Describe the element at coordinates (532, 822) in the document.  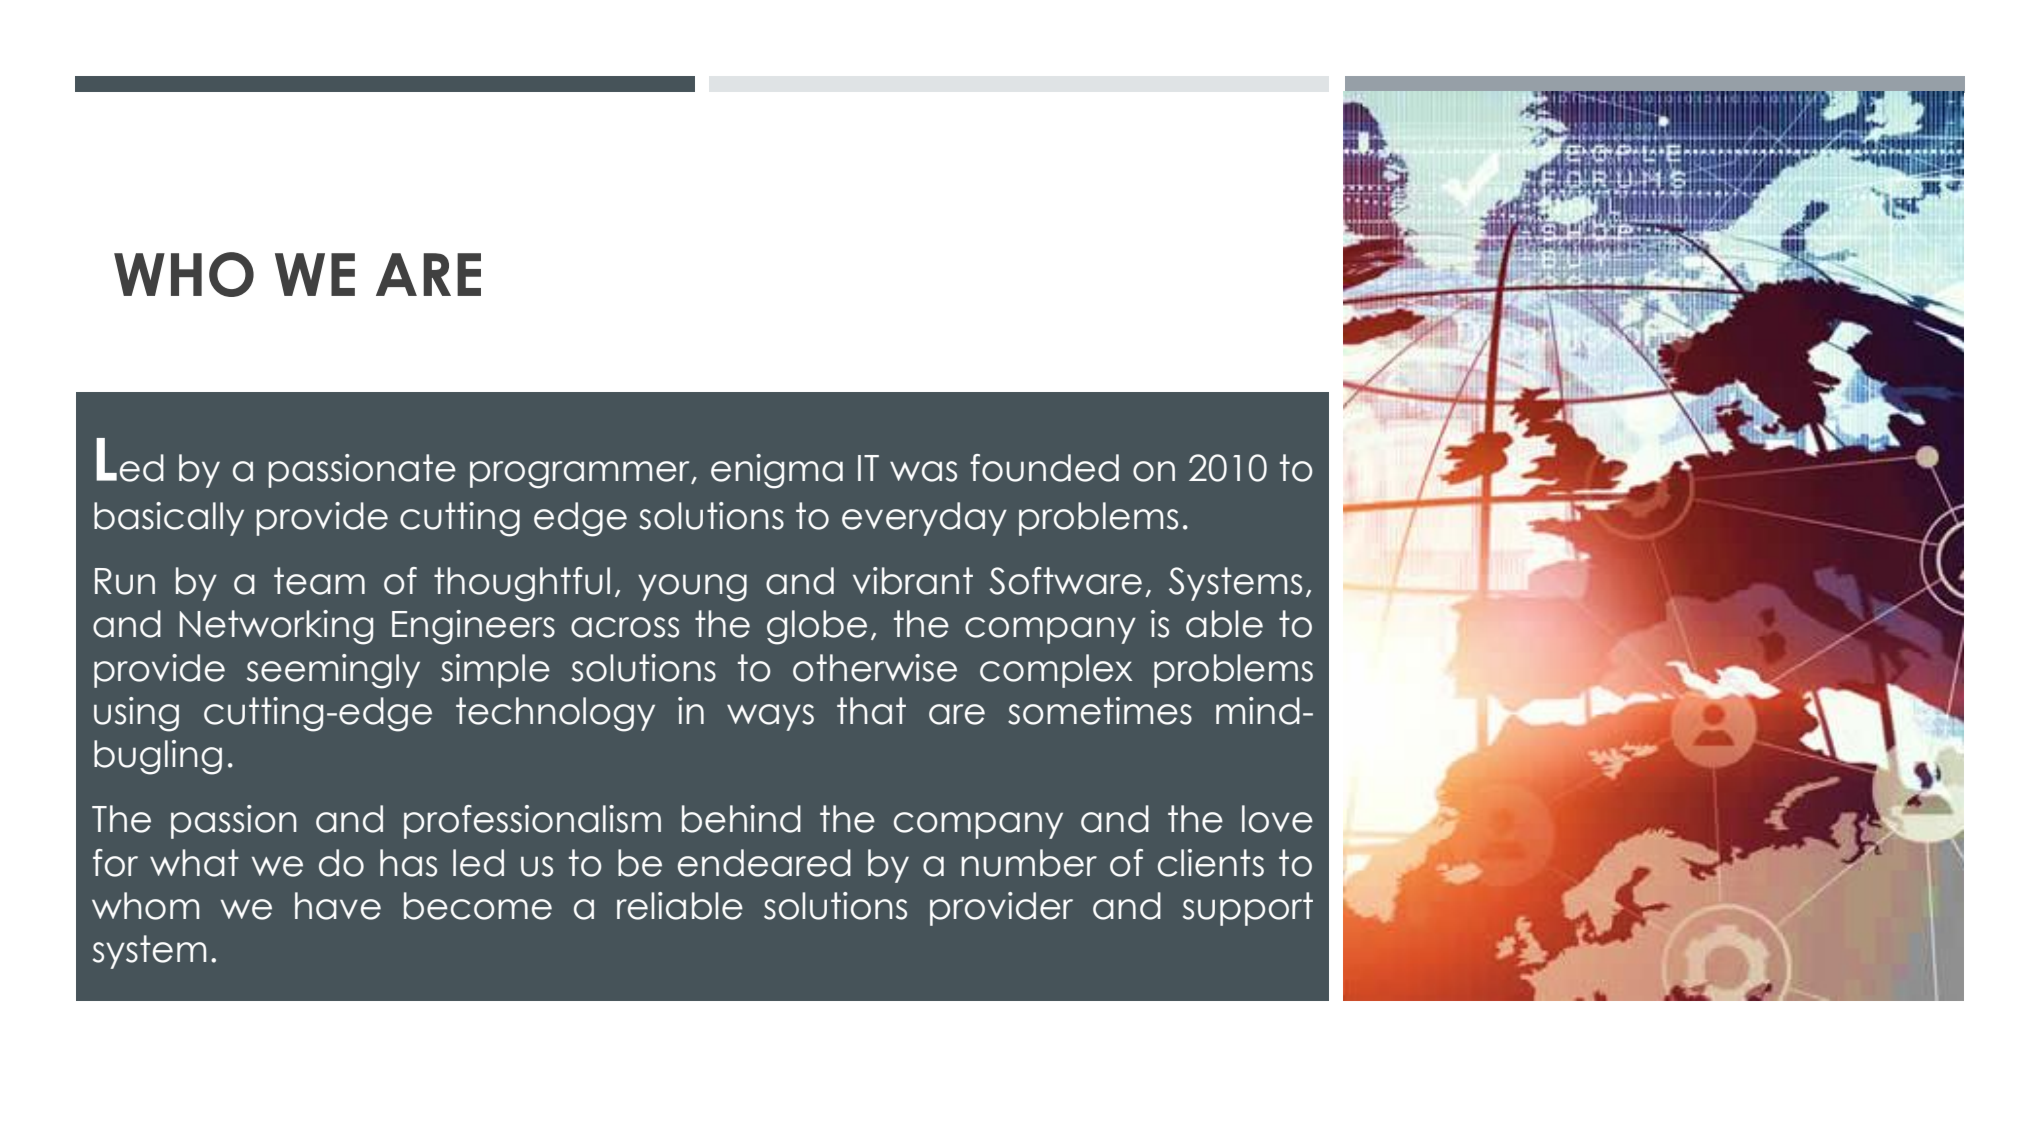
I see `professionalism` at that location.
